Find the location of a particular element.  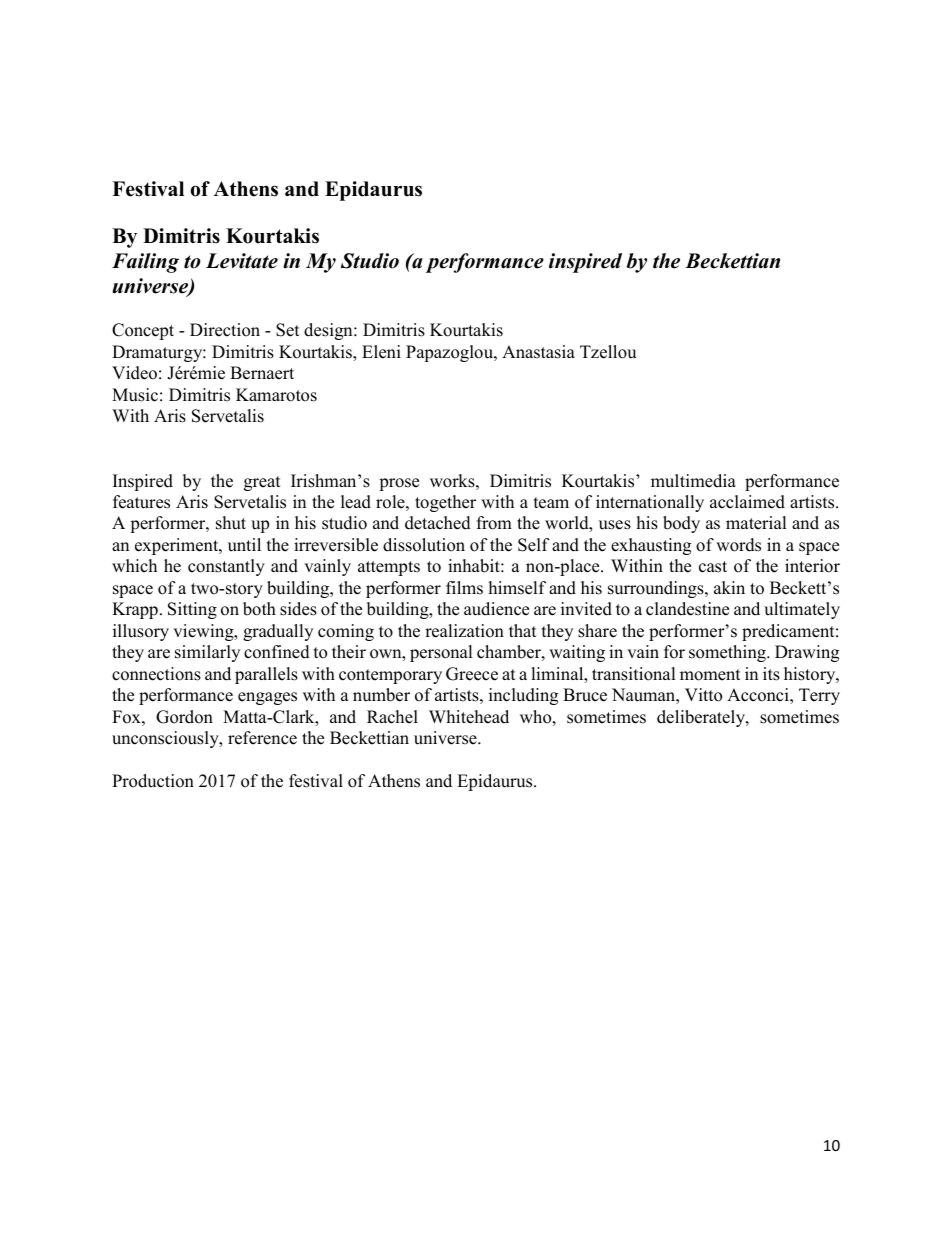

Video is located at coordinates (134, 373).
